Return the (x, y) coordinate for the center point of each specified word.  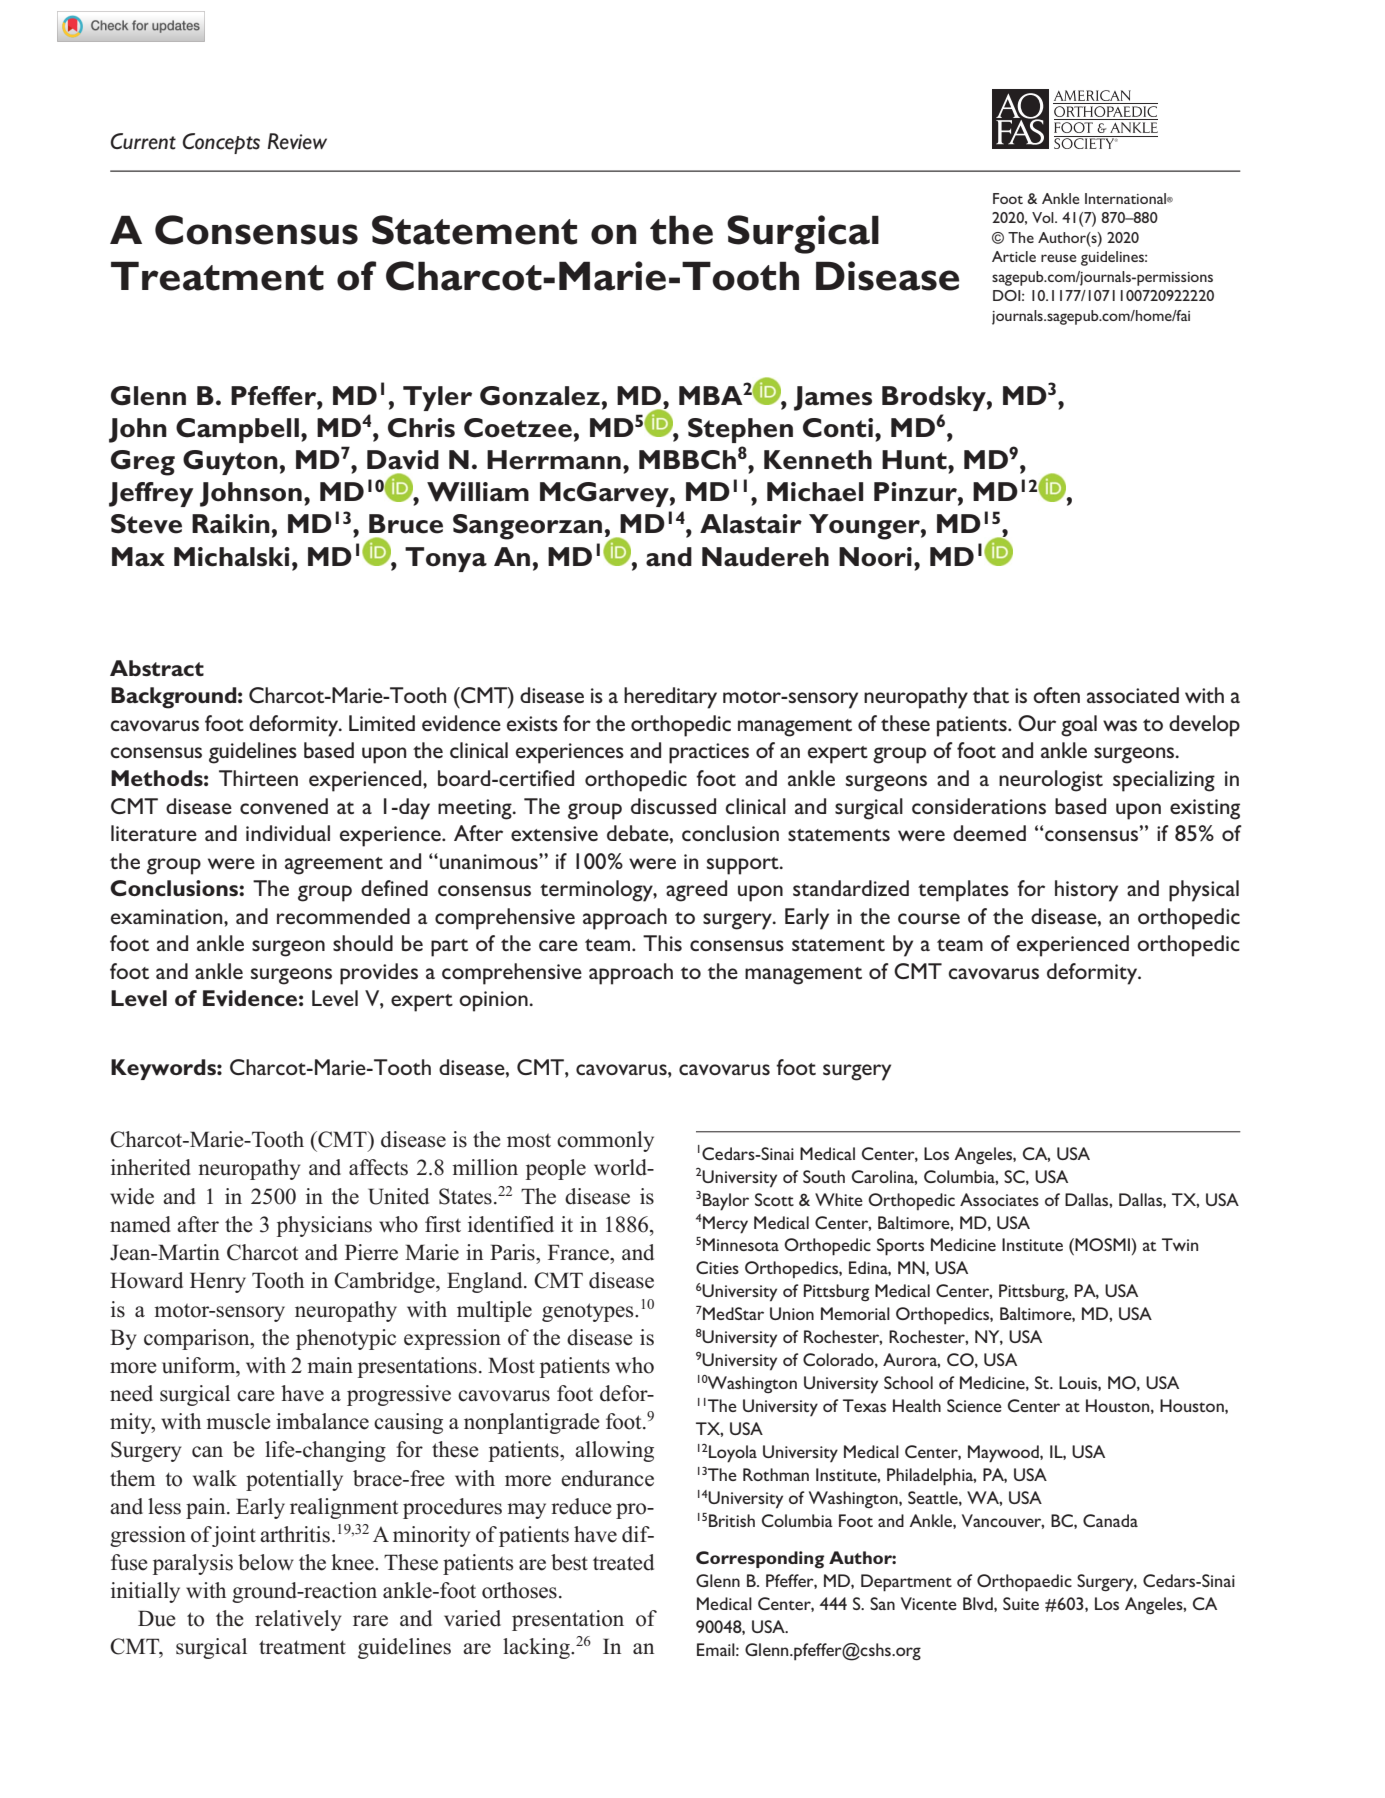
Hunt (915, 460)
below (266, 1562)
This (662, 943)
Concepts (221, 143)
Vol (1044, 217)
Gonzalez (540, 396)
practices (709, 753)
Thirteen (258, 778)
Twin (1180, 1244)
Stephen (740, 430)
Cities (717, 1267)
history (1086, 891)
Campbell (237, 430)
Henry (218, 1282)
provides (379, 974)
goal (1079, 726)
